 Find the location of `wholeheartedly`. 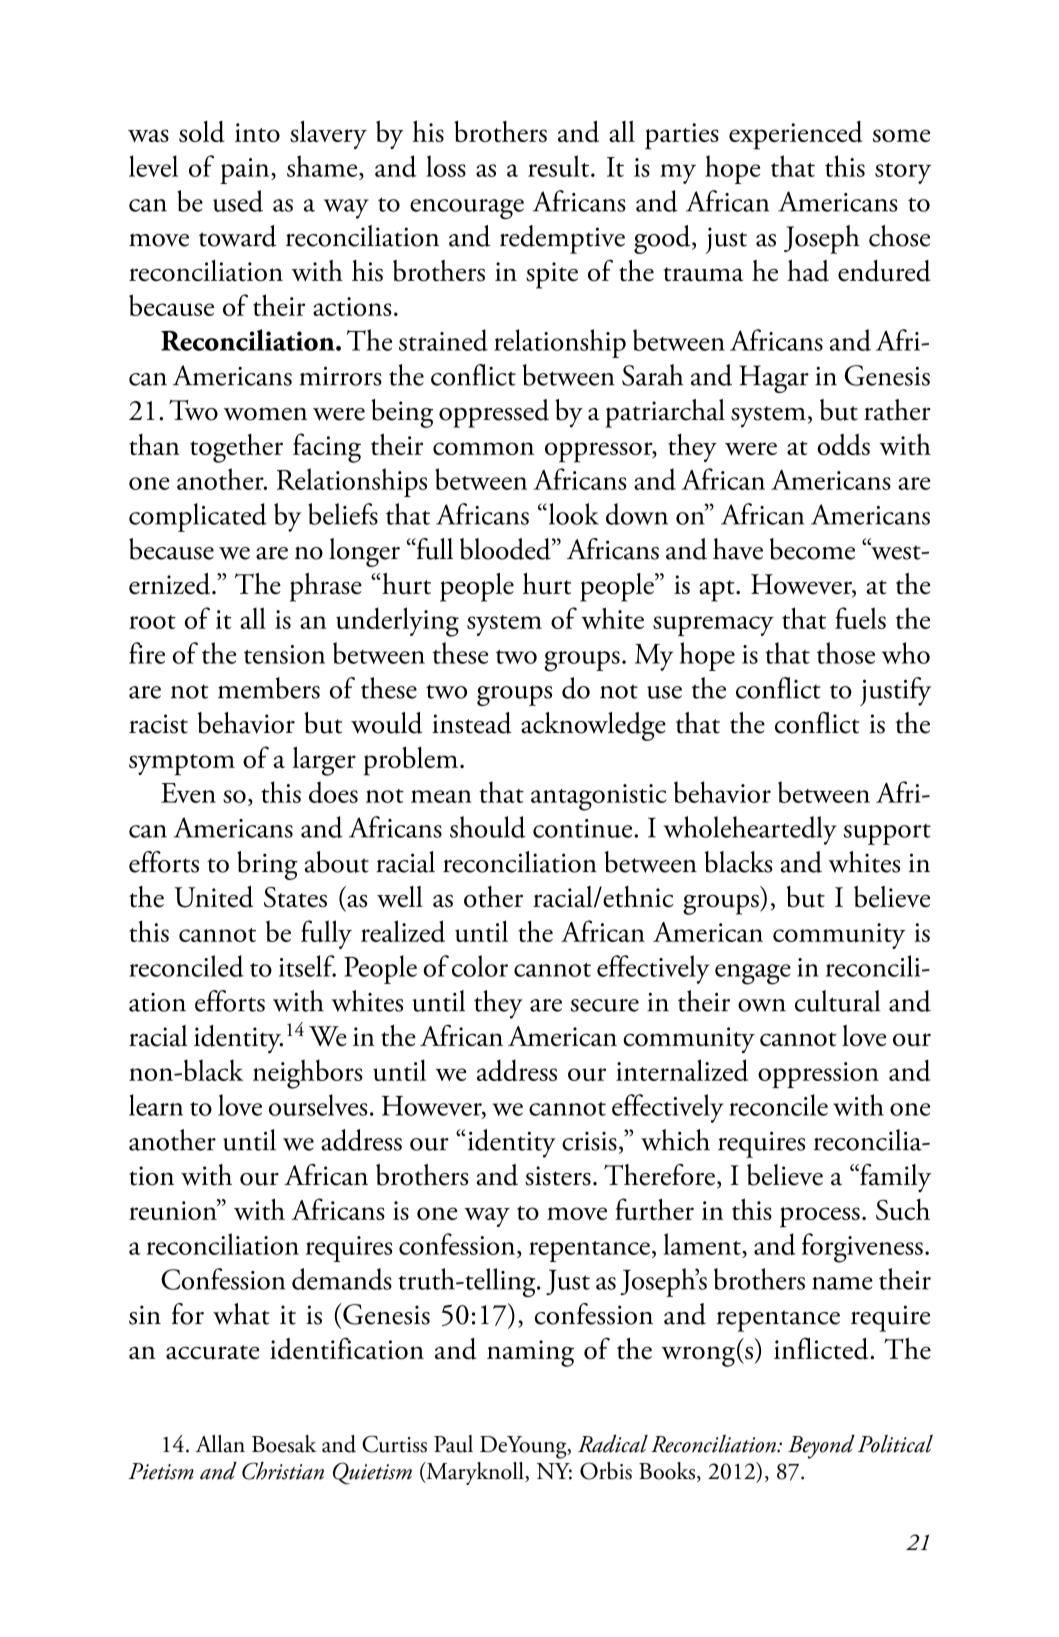

wholeheartedly is located at coordinates (750, 830).
